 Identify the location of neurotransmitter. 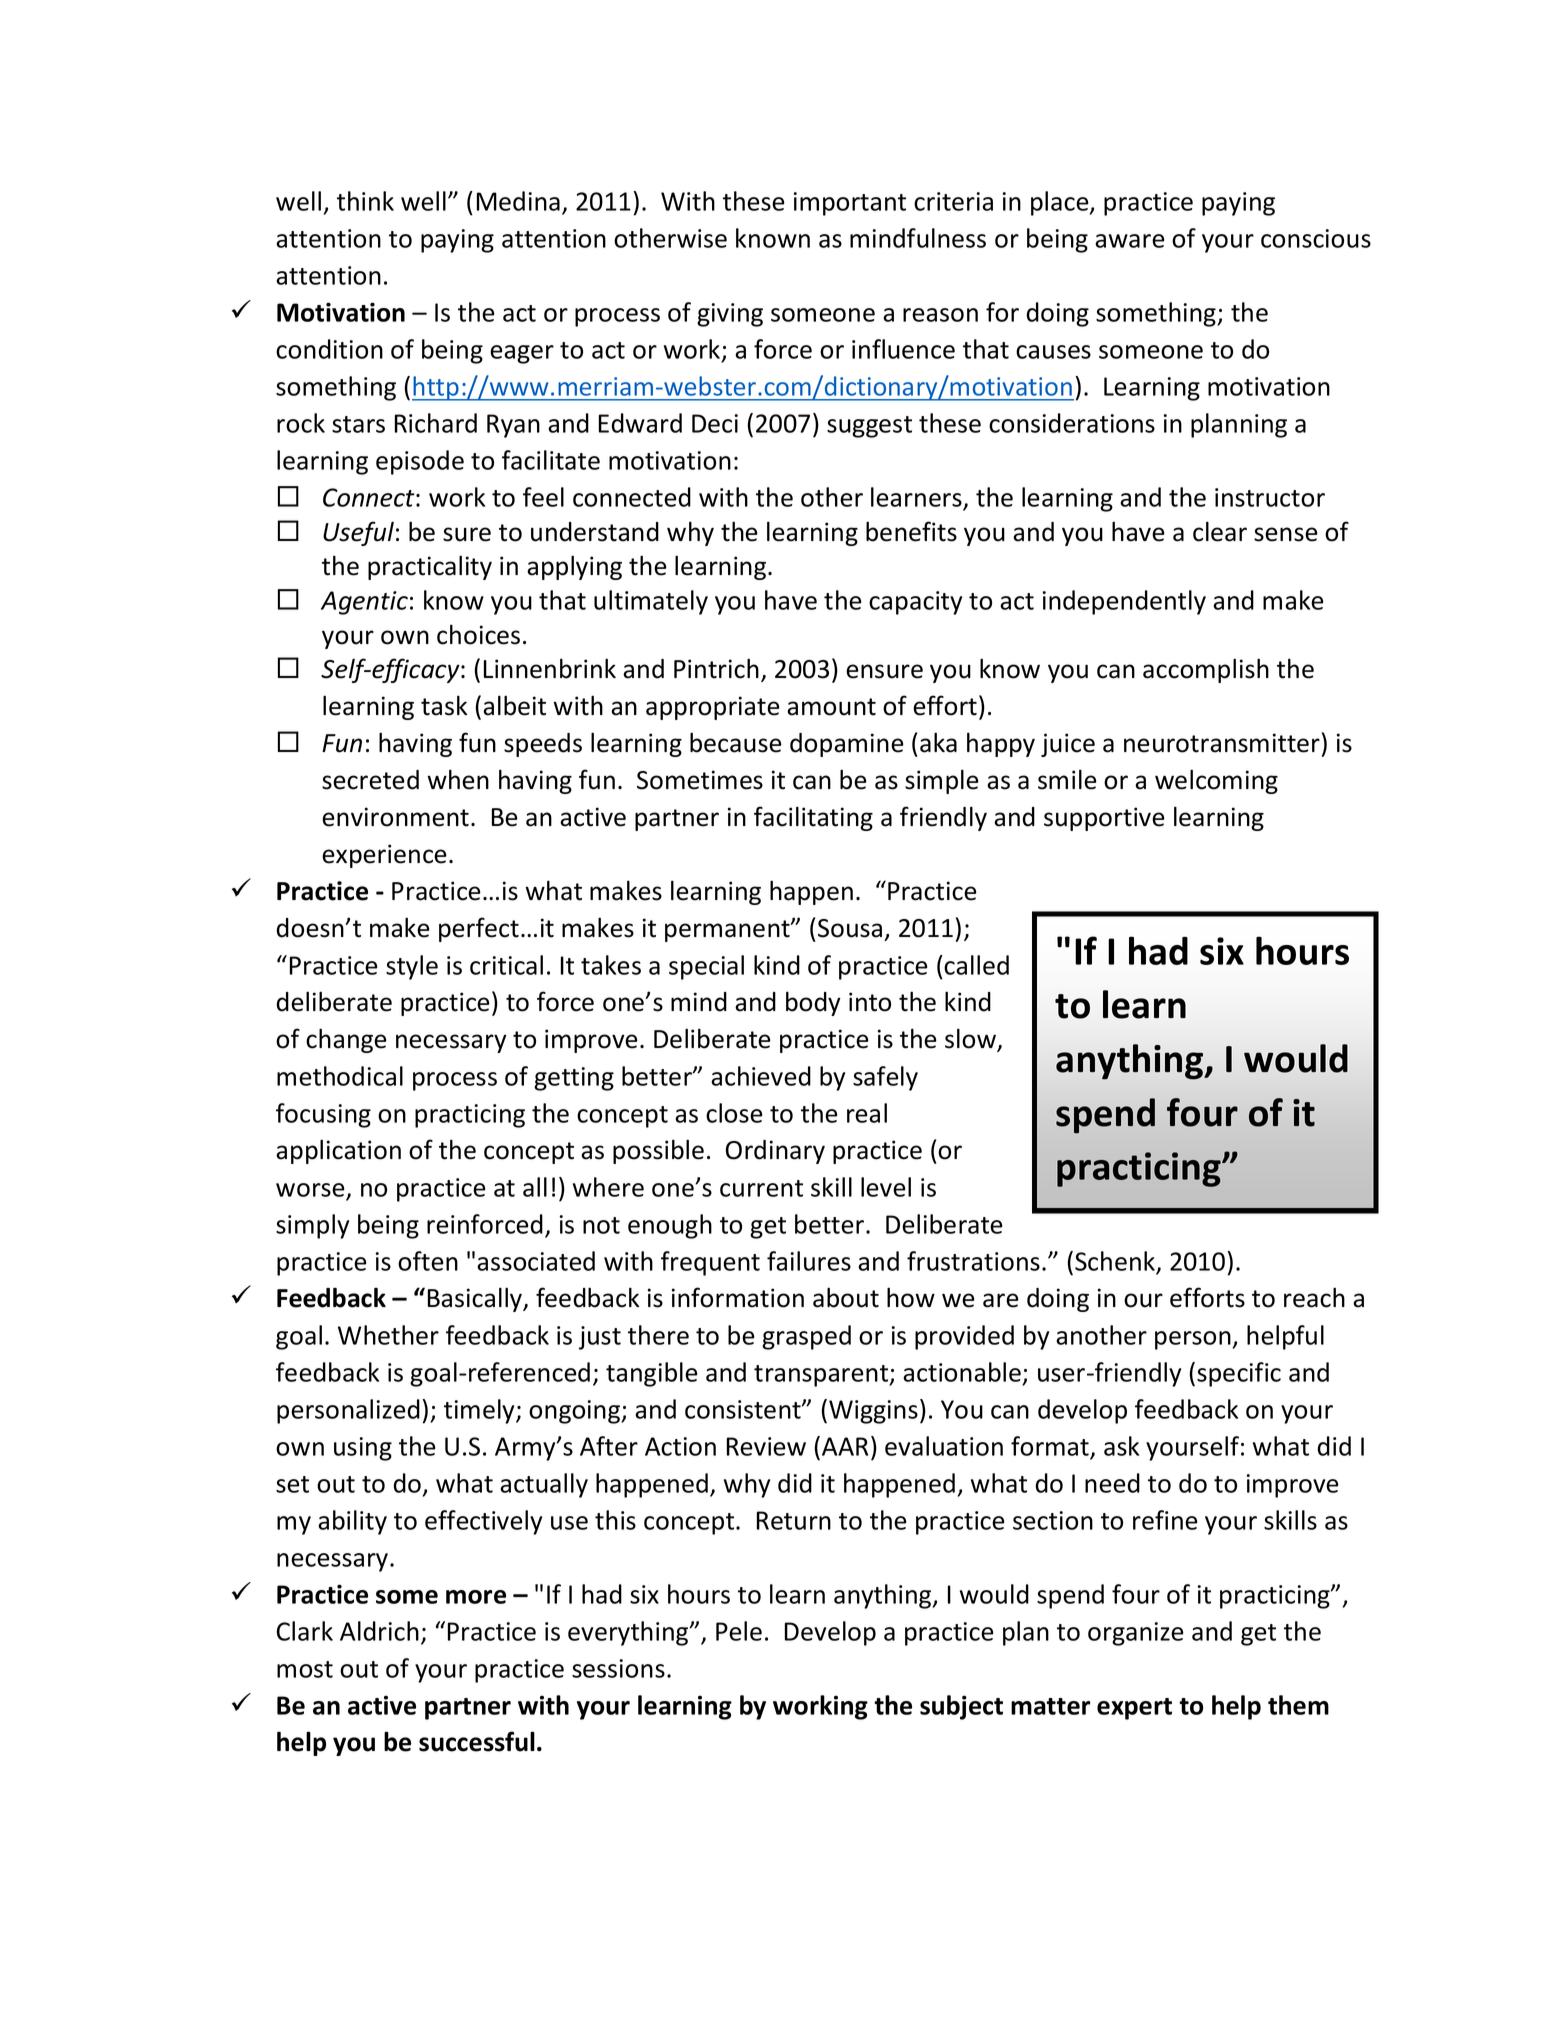
(1222, 743).
